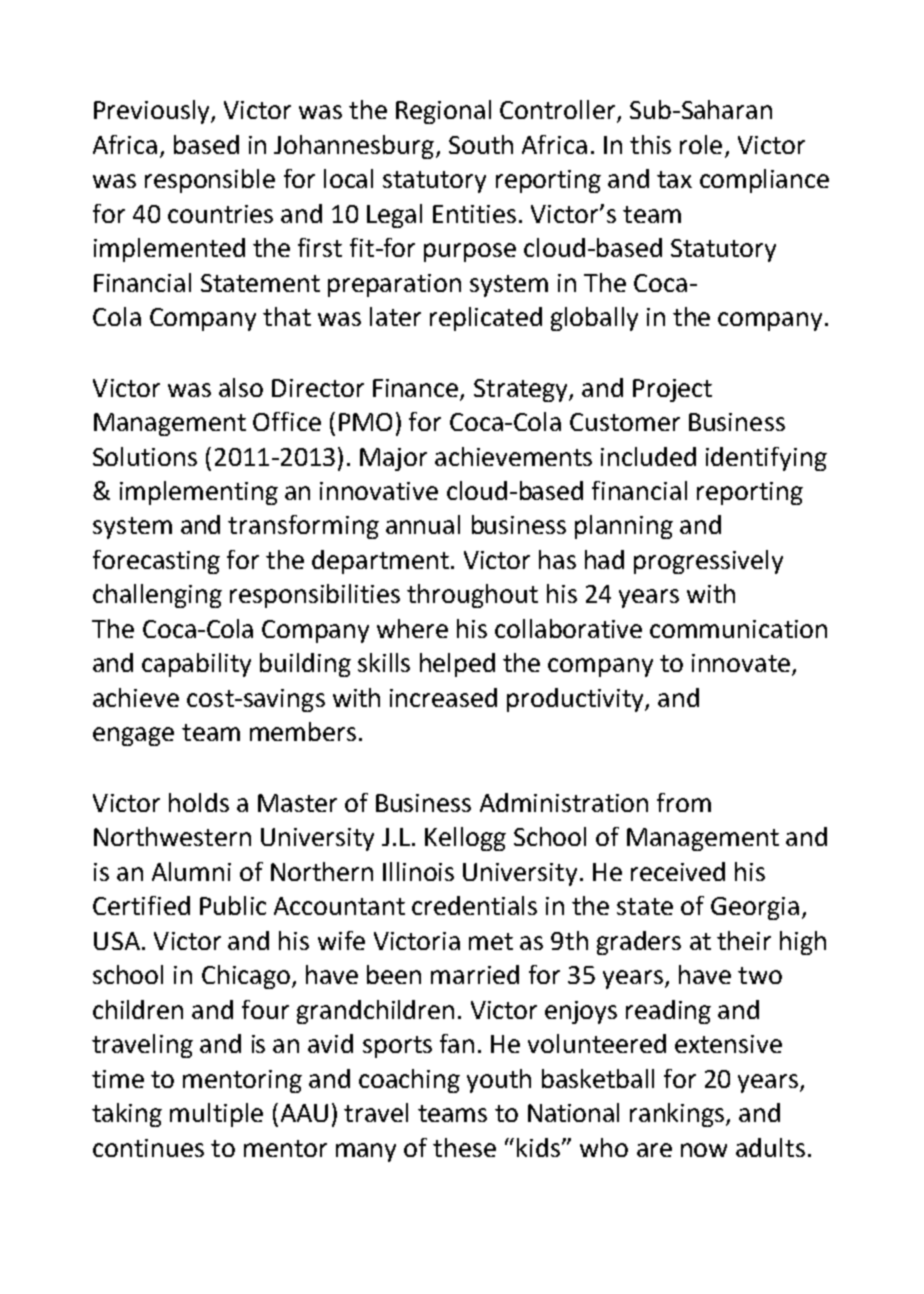  What do you see at coordinates (701, 144) in the screenshot?
I see `role` at bounding box center [701, 144].
